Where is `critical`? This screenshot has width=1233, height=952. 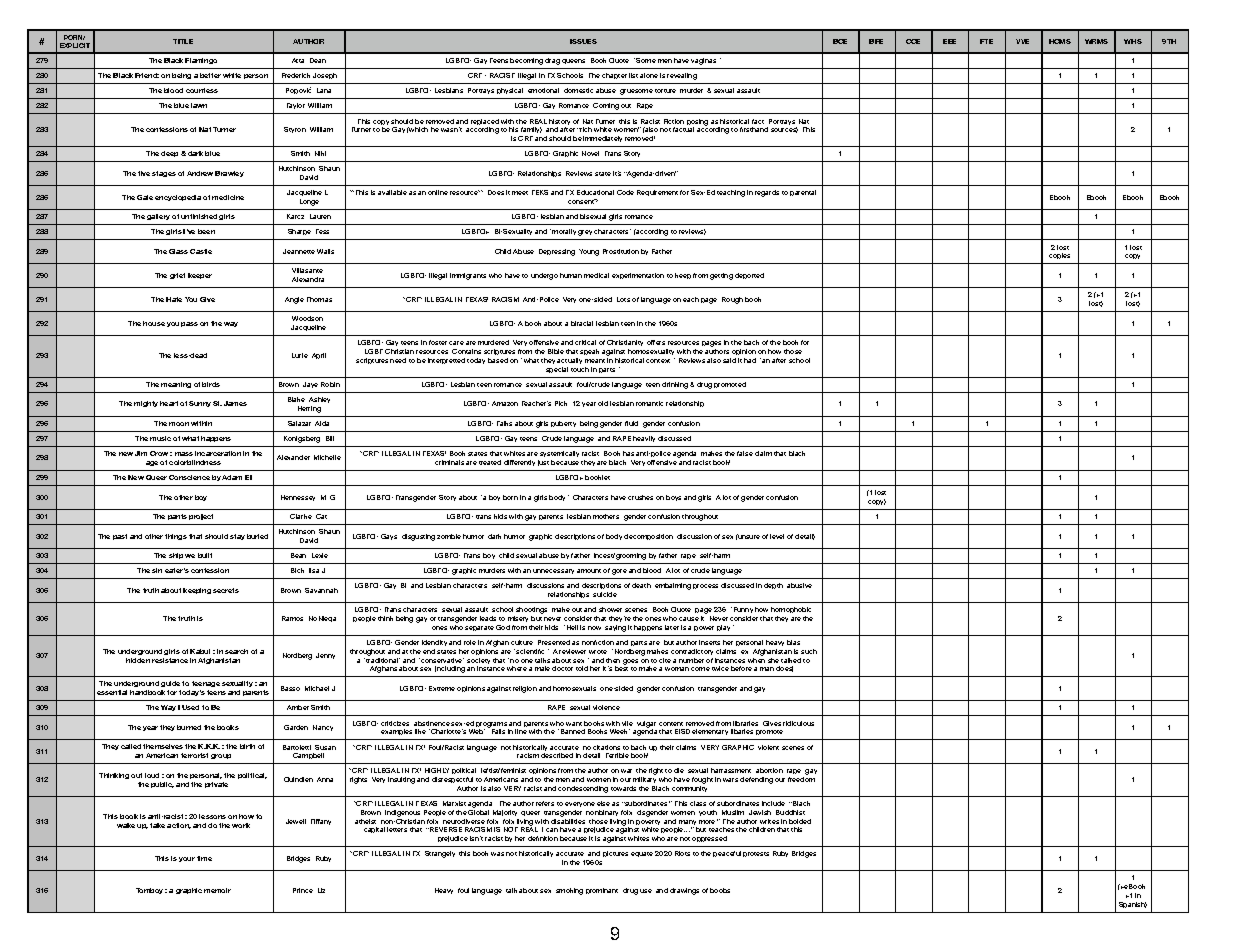
critical is located at coordinates (585, 342).
